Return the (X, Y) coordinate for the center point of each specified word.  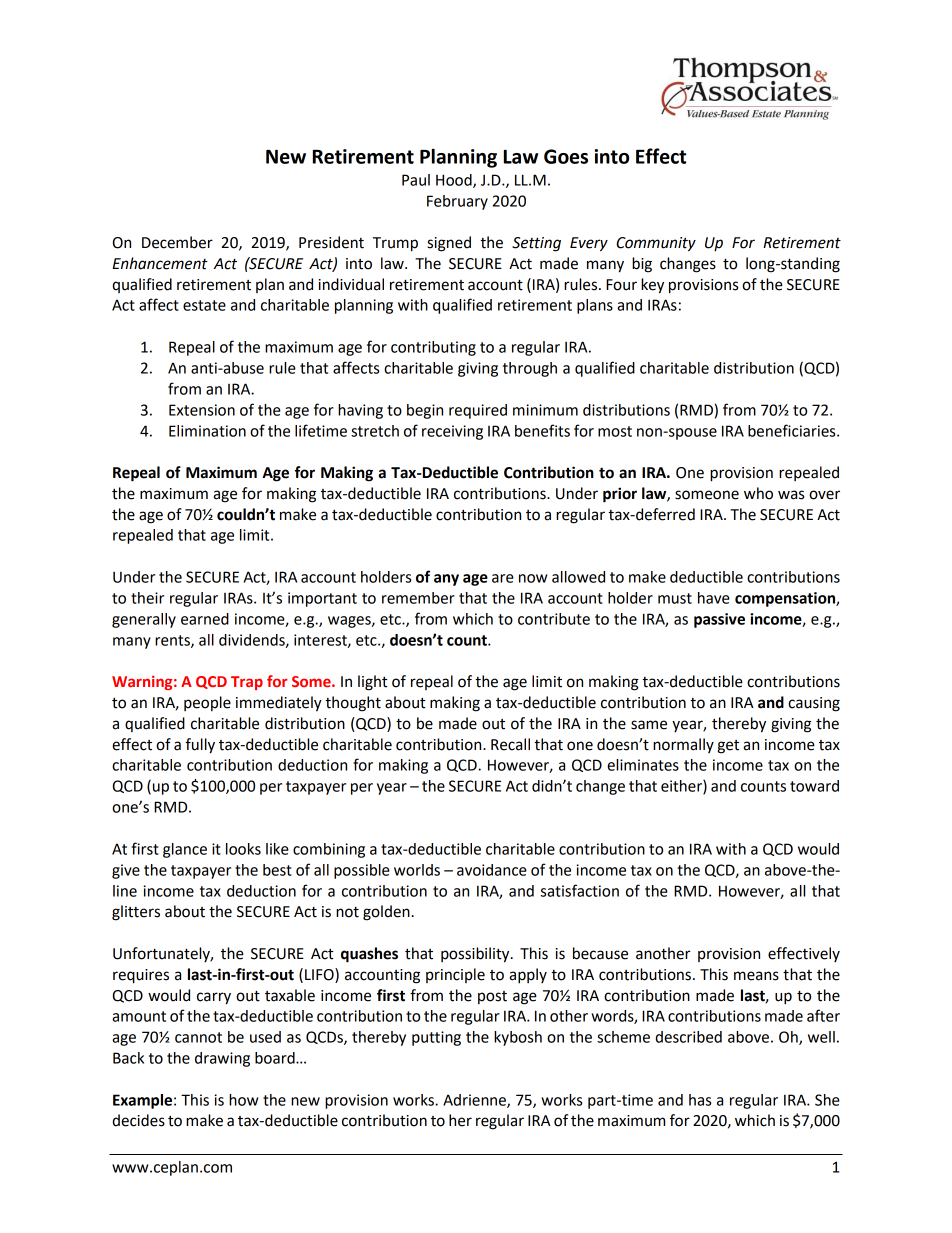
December (177, 242)
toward (814, 786)
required (478, 411)
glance (185, 850)
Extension (202, 410)
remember (418, 598)
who (758, 493)
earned (205, 619)
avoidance (492, 870)
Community (656, 244)
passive (719, 620)
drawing (222, 1059)
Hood (455, 181)
